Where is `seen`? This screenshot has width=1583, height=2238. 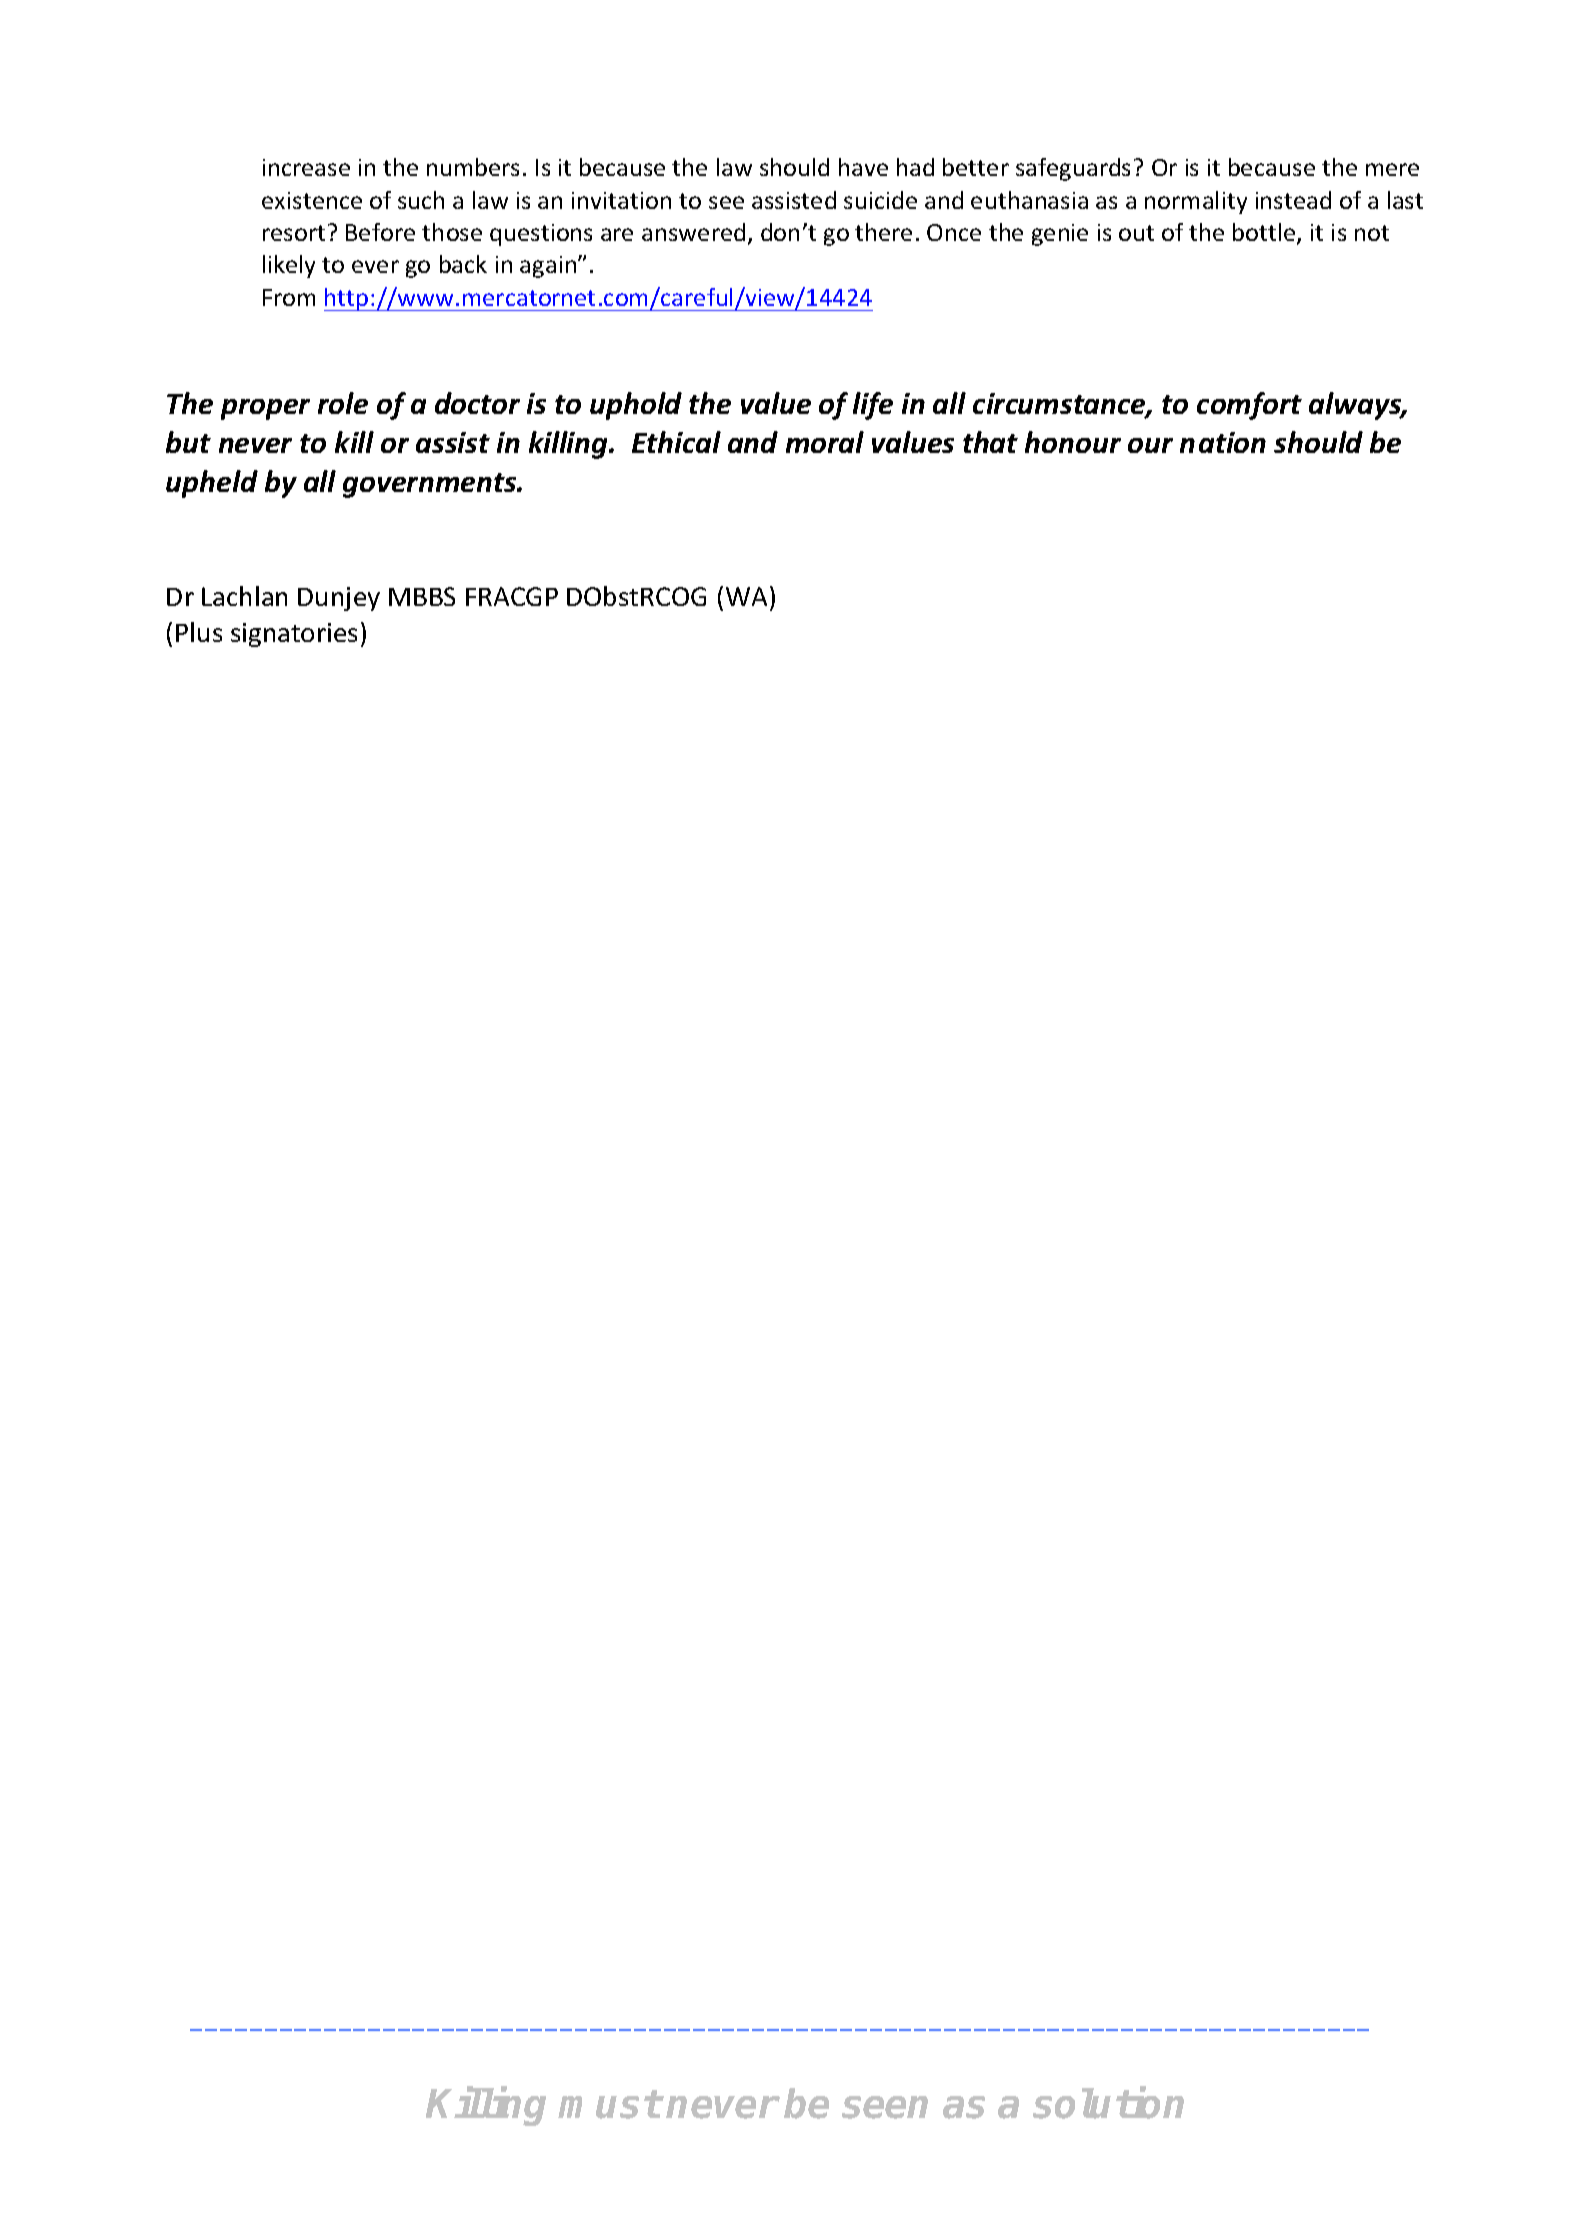 seen is located at coordinates (885, 2107).
